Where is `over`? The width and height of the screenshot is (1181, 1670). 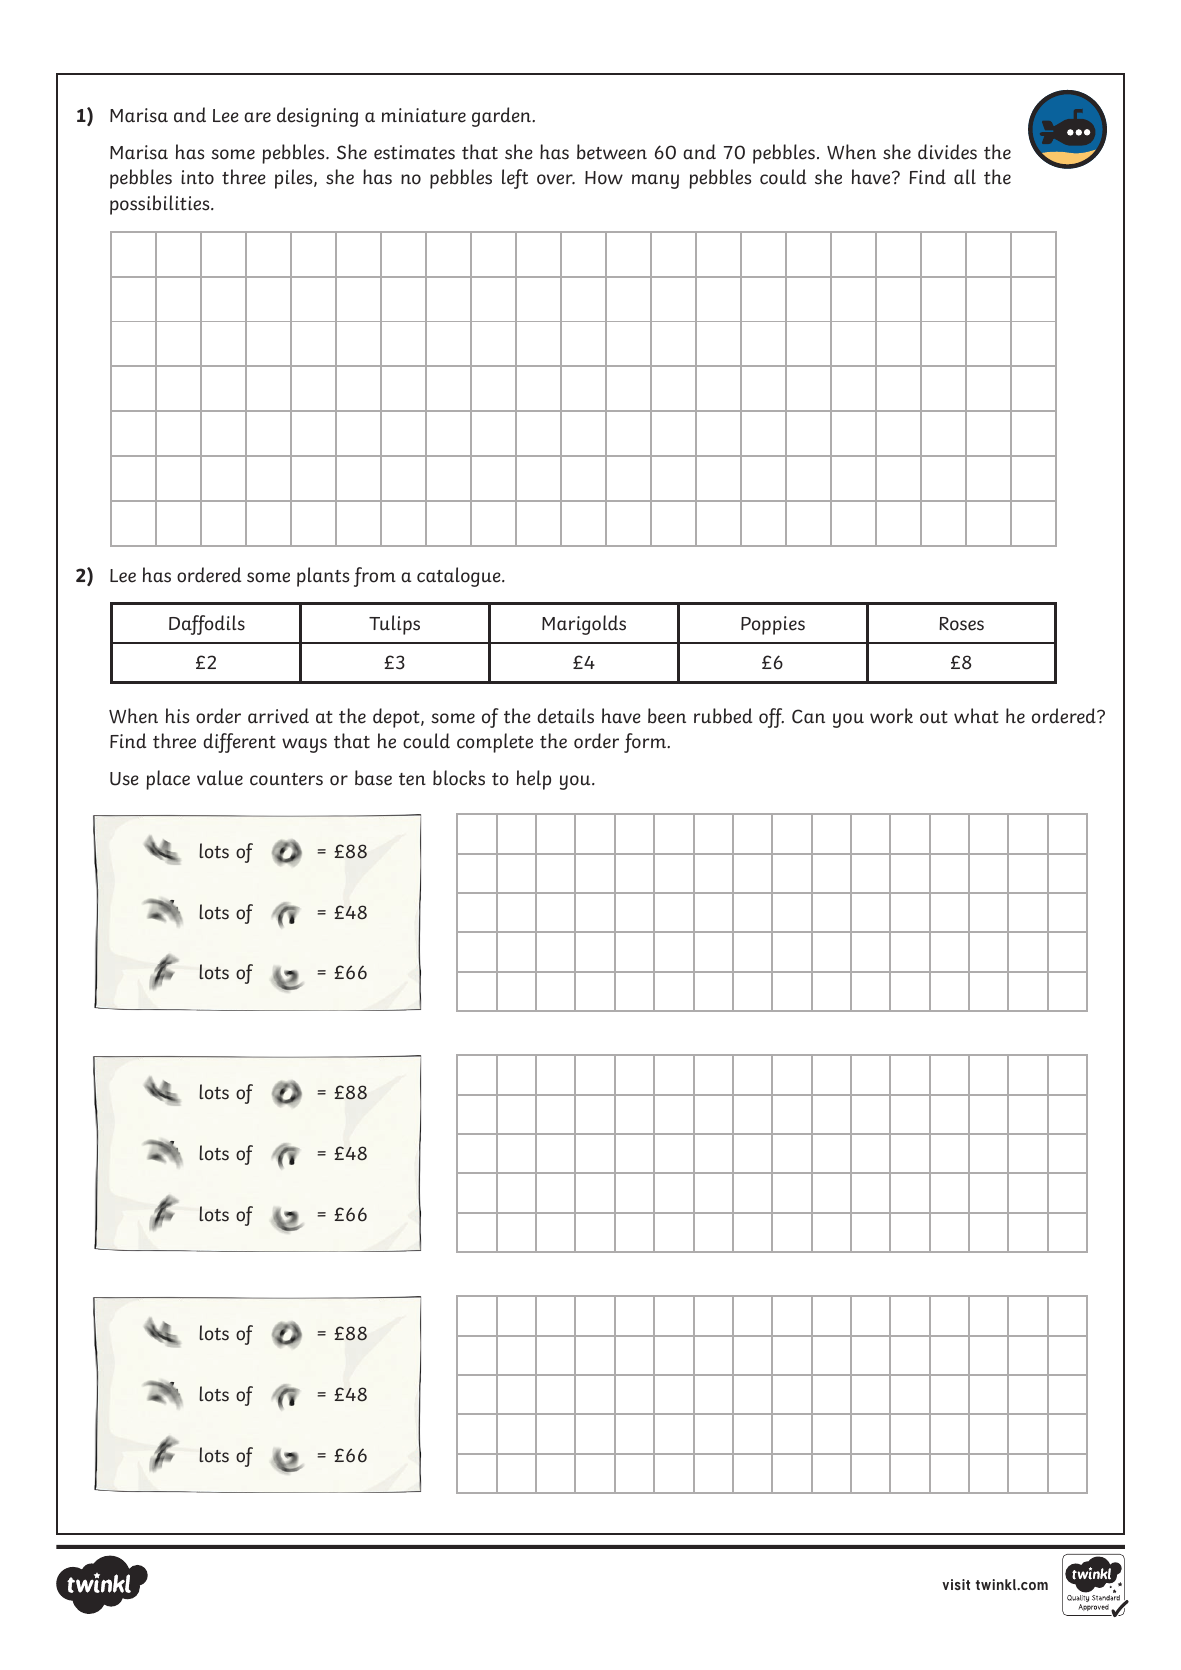
over is located at coordinates (556, 179).
